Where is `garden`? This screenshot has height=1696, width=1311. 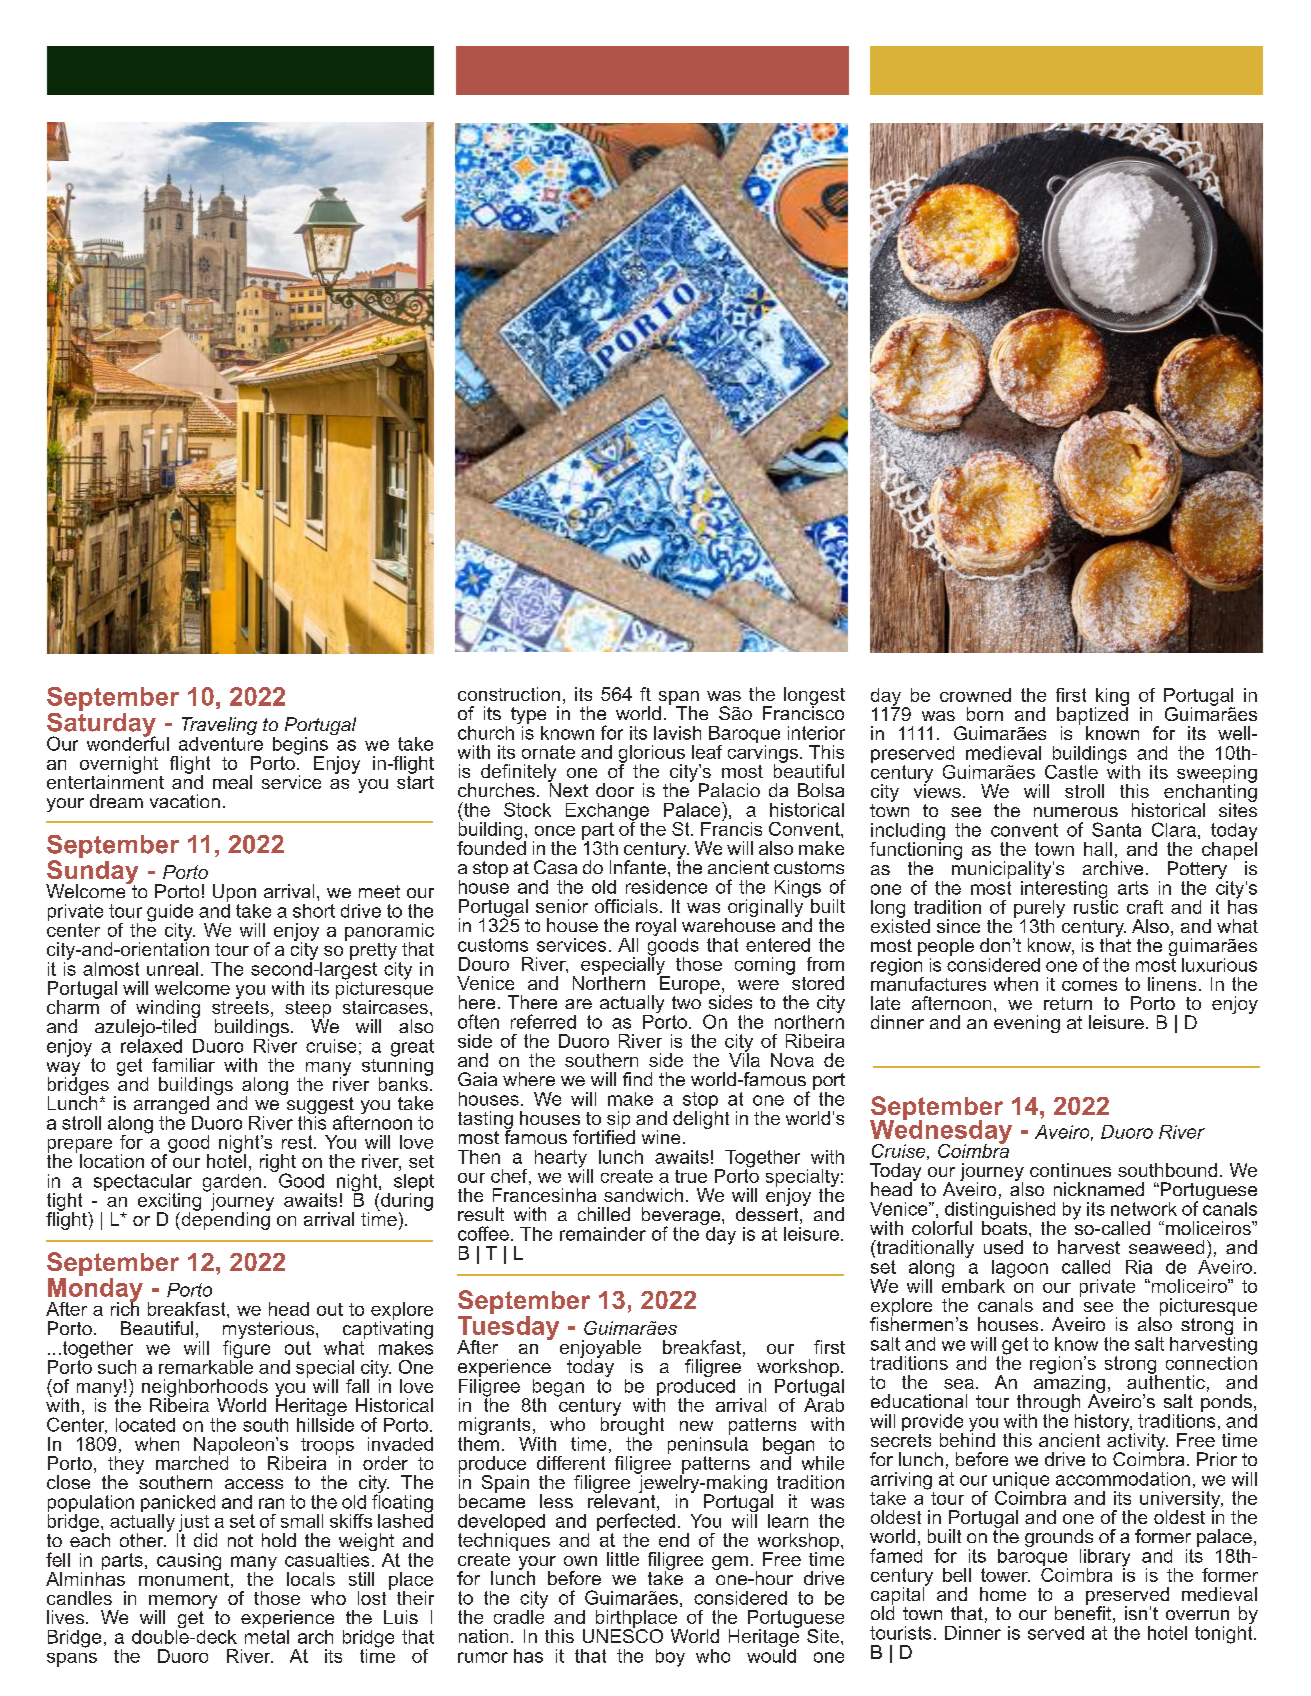
garden is located at coordinates (232, 1184).
